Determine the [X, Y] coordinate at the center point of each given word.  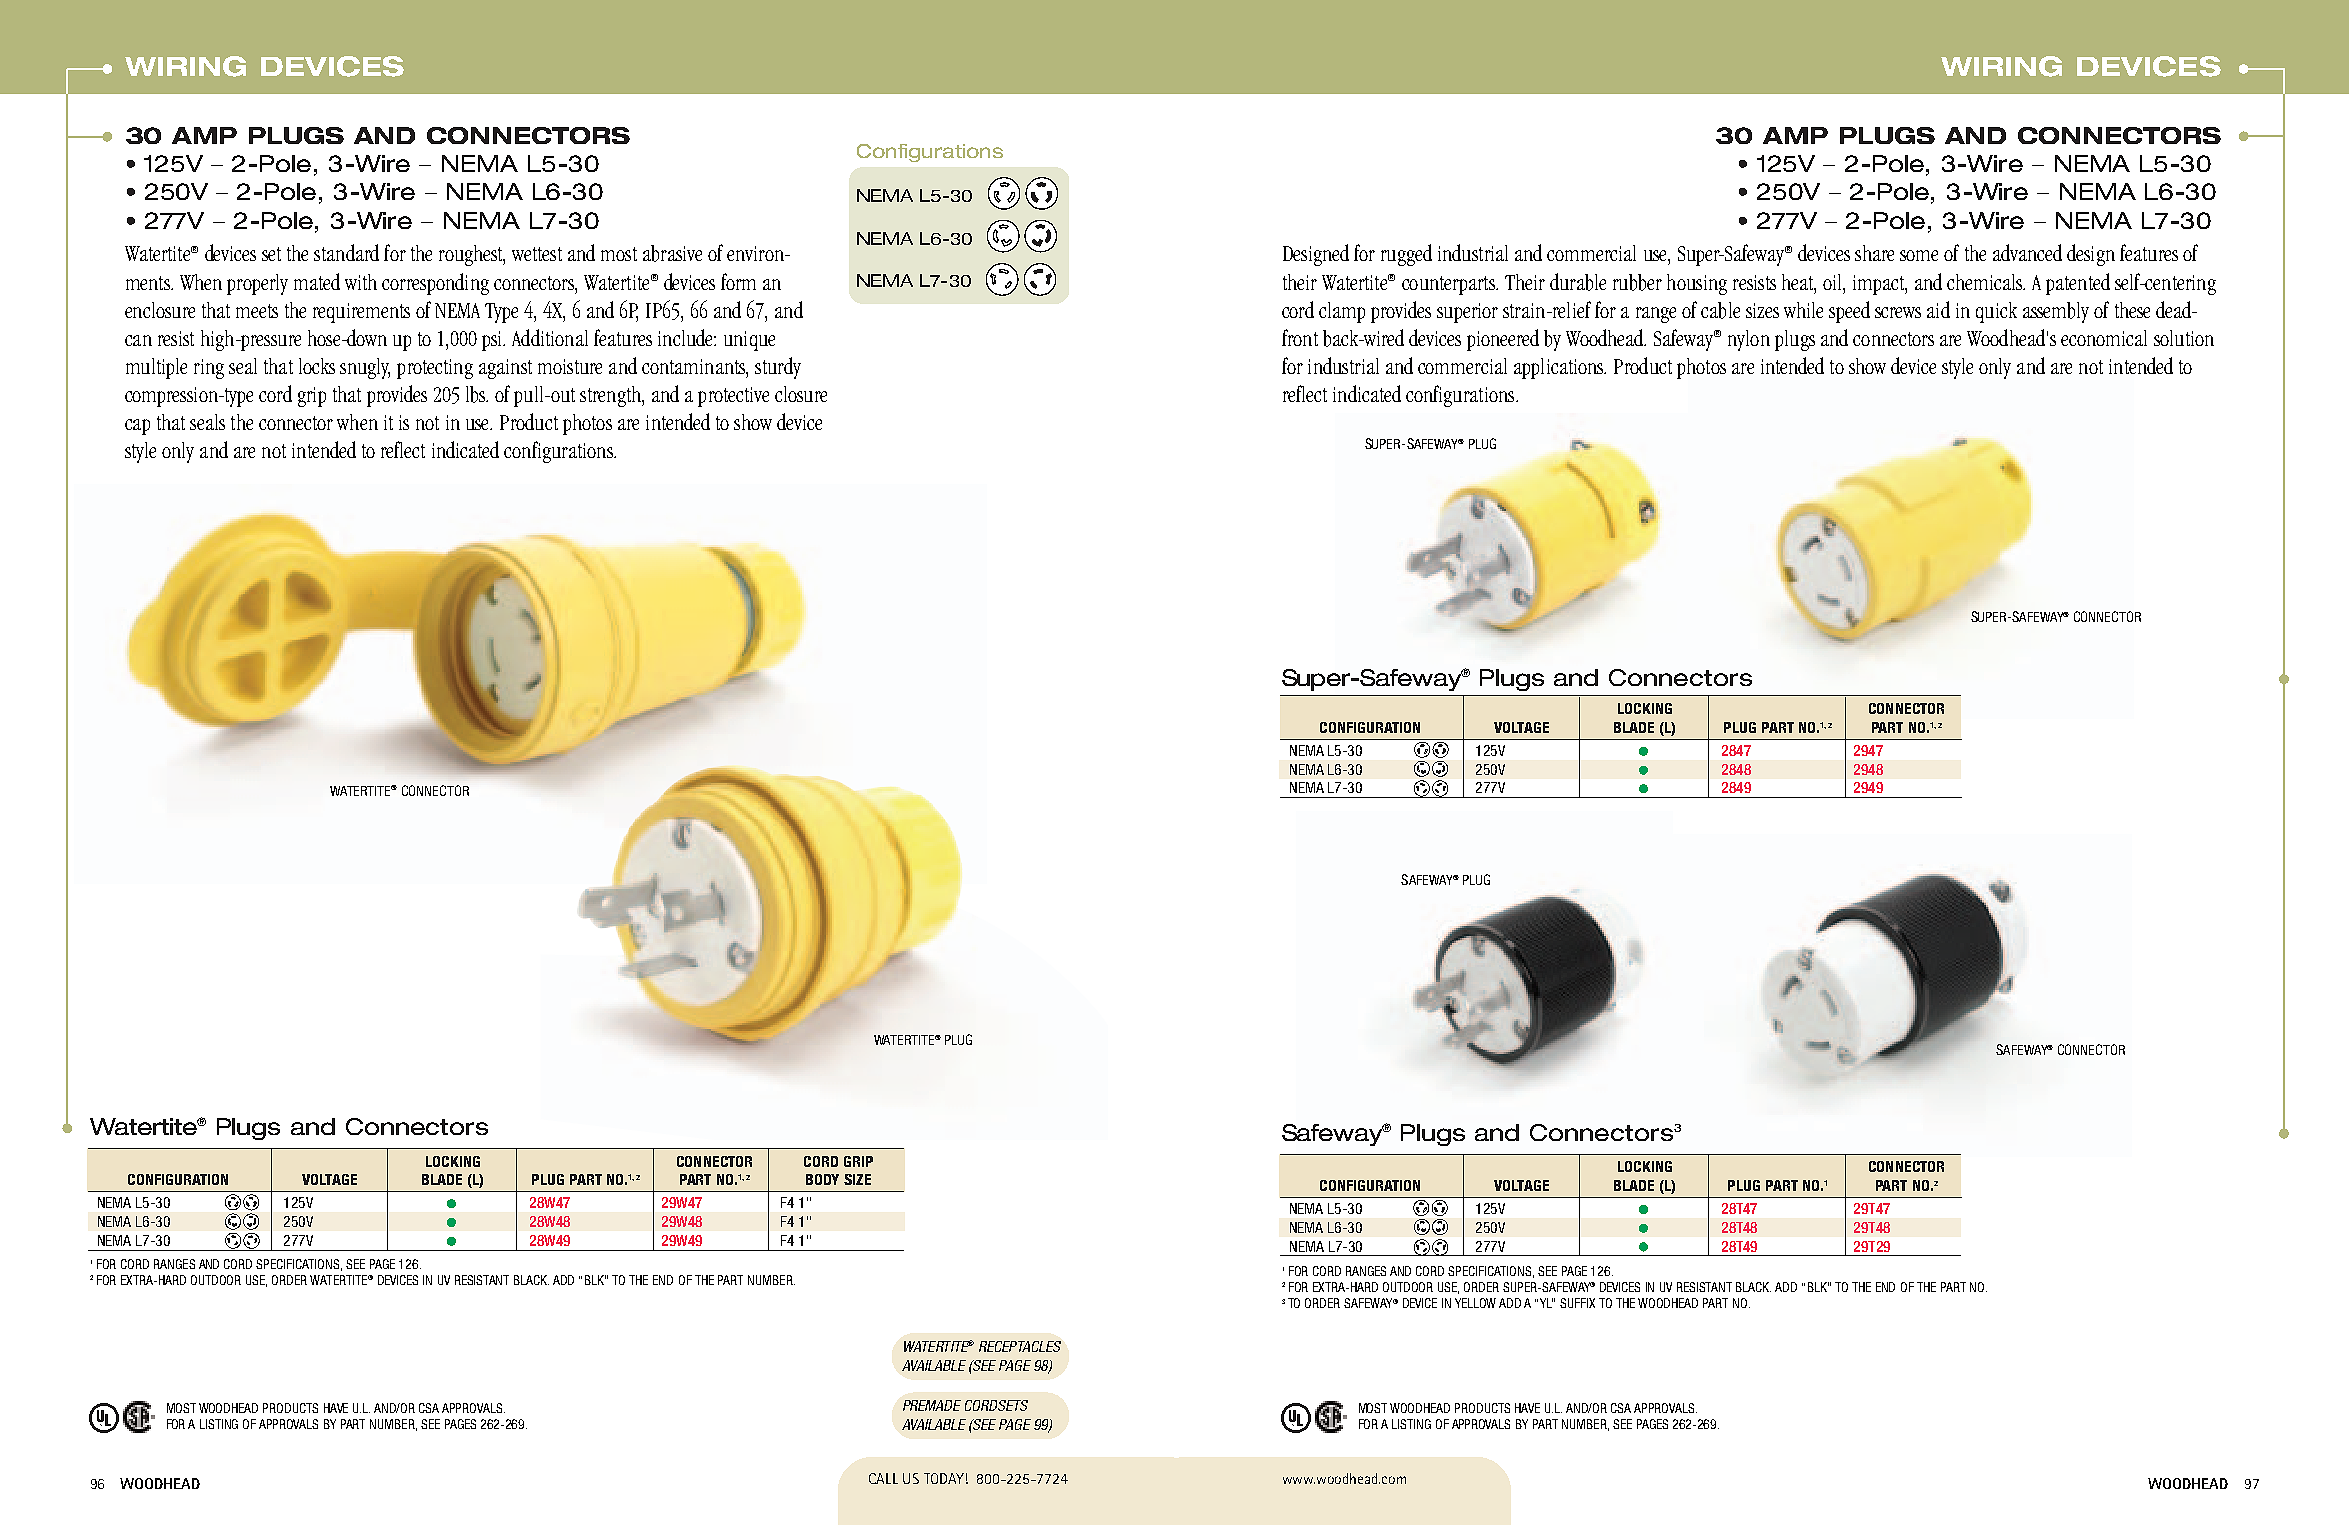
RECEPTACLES [1020, 1346]
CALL [883, 1478]
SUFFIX [1577, 1303]
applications [1560, 368]
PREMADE [932, 1405]
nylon [1749, 340]
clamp [1342, 312]
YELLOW [1475, 1303]
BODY [822, 1179]
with [361, 282]
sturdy [778, 368]
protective [733, 397]
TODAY [944, 1478]
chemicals [1986, 282]
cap [137, 427]
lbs [477, 394]
